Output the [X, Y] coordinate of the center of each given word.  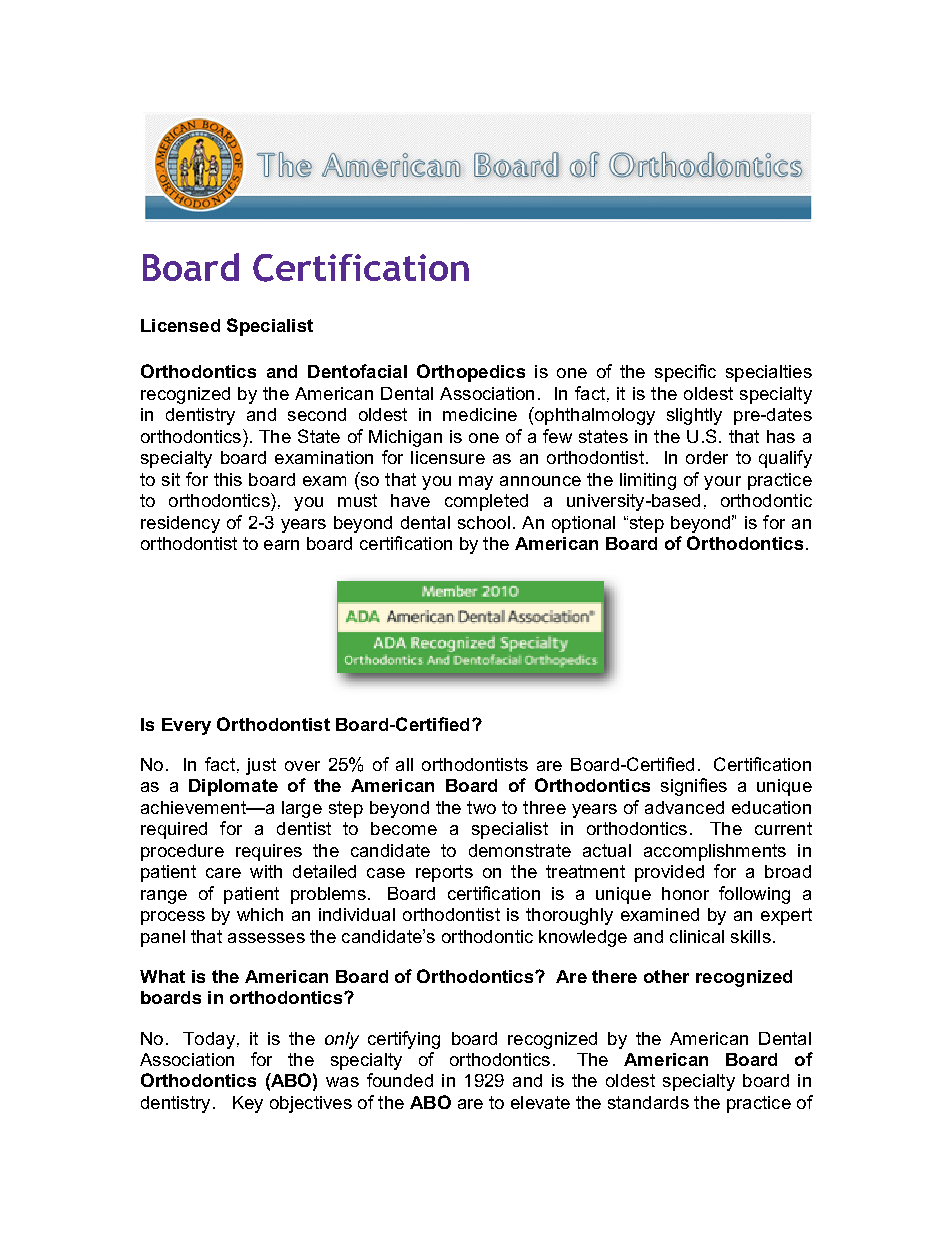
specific [685, 373]
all [404, 764]
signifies [694, 787]
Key [248, 1104]
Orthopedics [471, 373]
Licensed [180, 325]
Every [186, 726]
